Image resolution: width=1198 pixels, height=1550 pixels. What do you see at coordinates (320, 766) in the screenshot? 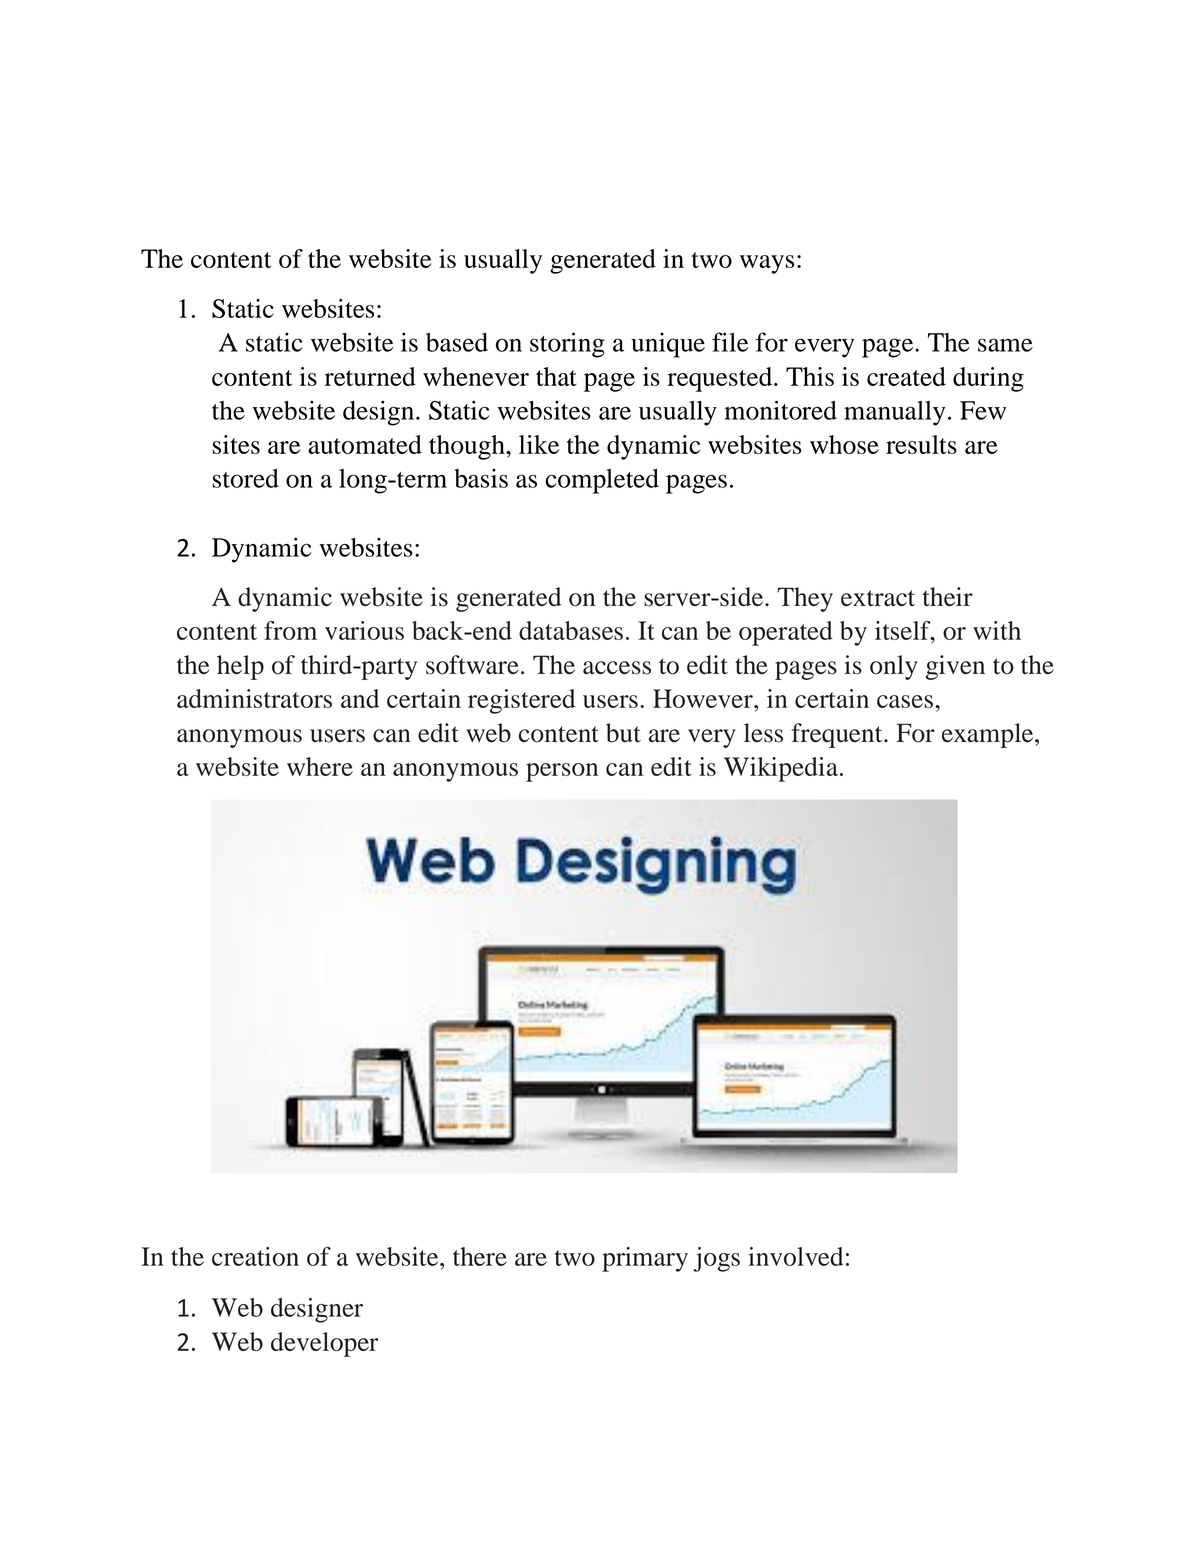
I see `where` at bounding box center [320, 766].
